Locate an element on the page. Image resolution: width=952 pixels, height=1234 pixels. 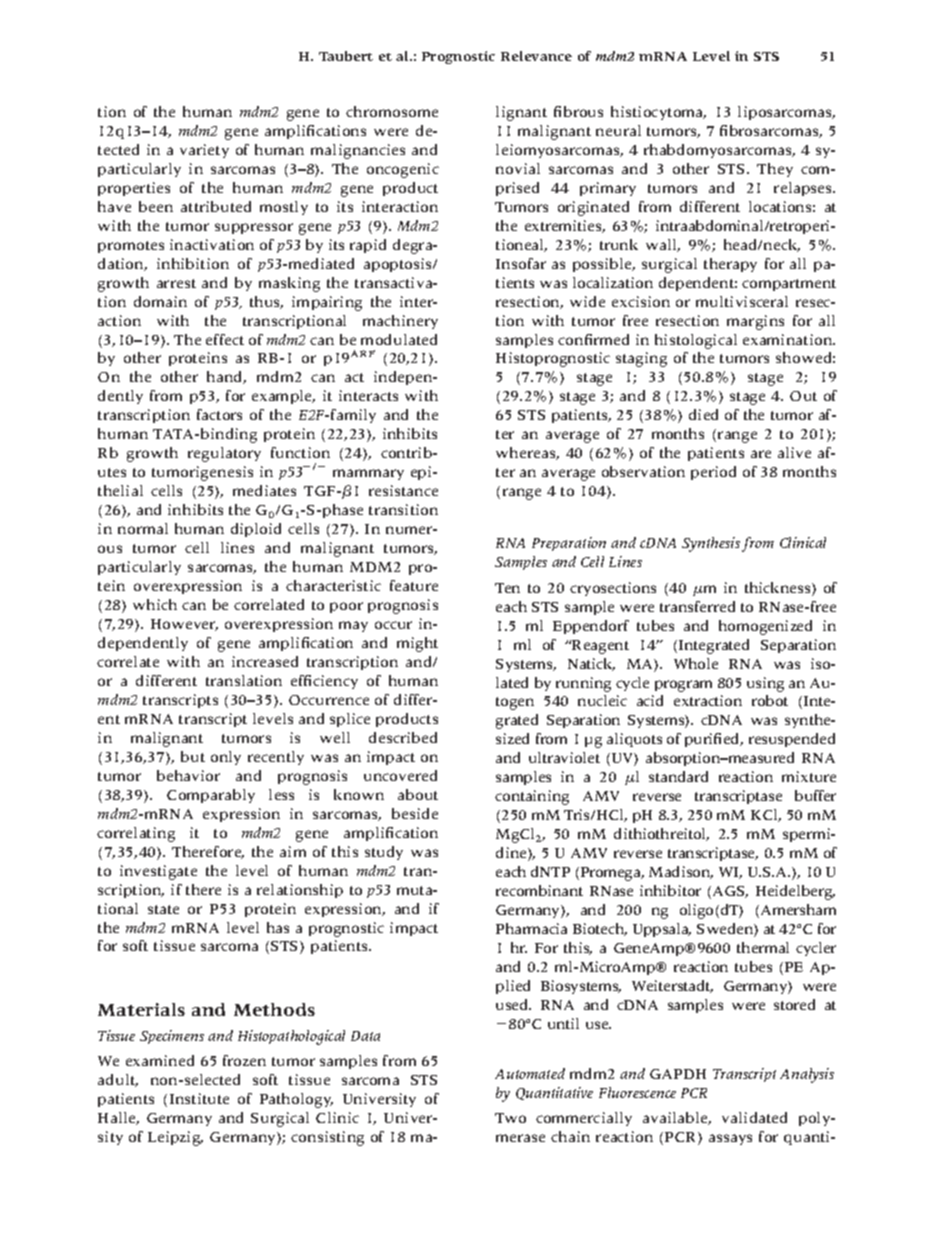
However is located at coordinates (184, 625).
